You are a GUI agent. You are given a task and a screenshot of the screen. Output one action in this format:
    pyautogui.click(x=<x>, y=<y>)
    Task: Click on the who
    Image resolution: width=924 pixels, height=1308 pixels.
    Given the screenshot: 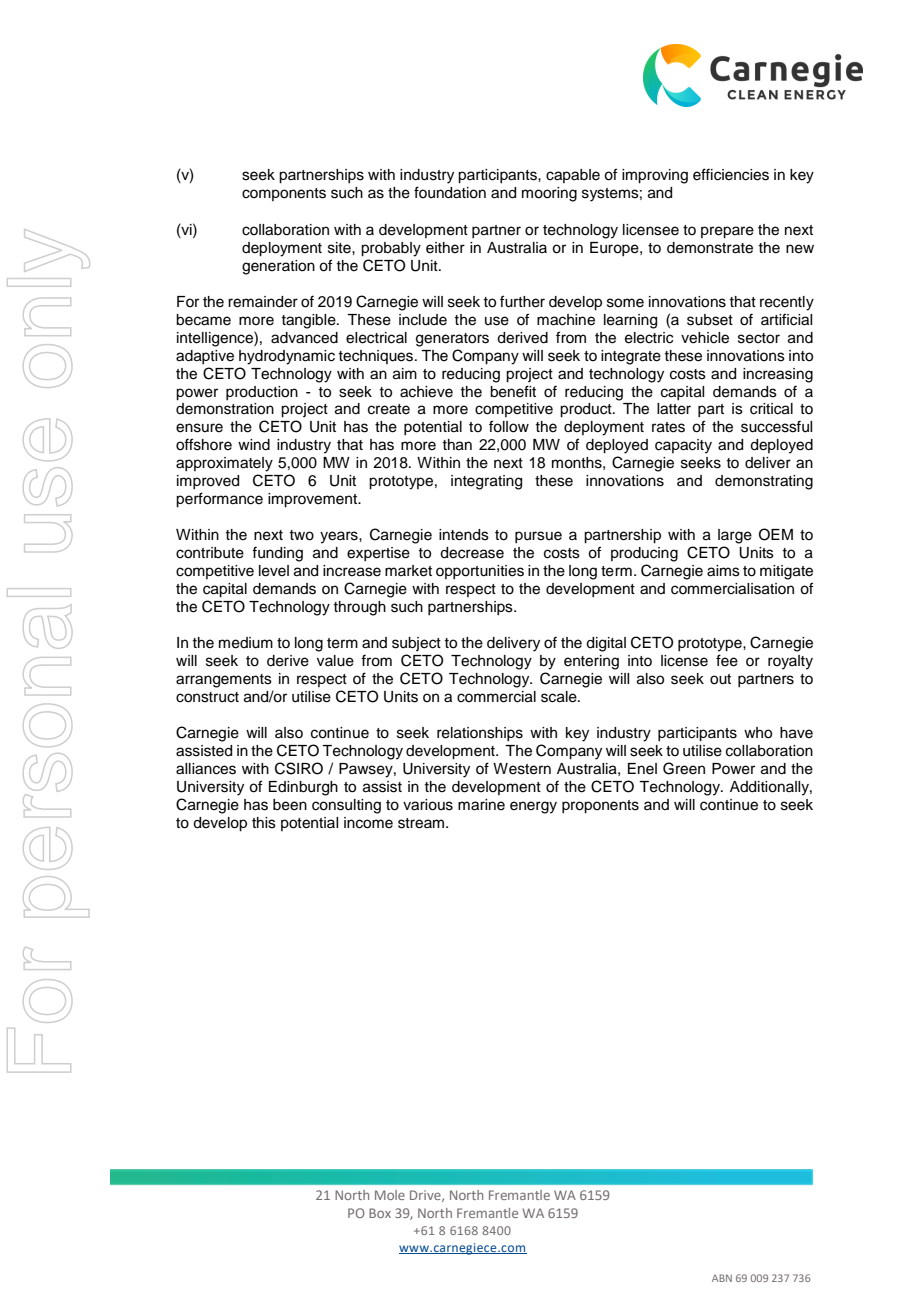 What is the action you would take?
    pyautogui.click(x=758, y=733)
